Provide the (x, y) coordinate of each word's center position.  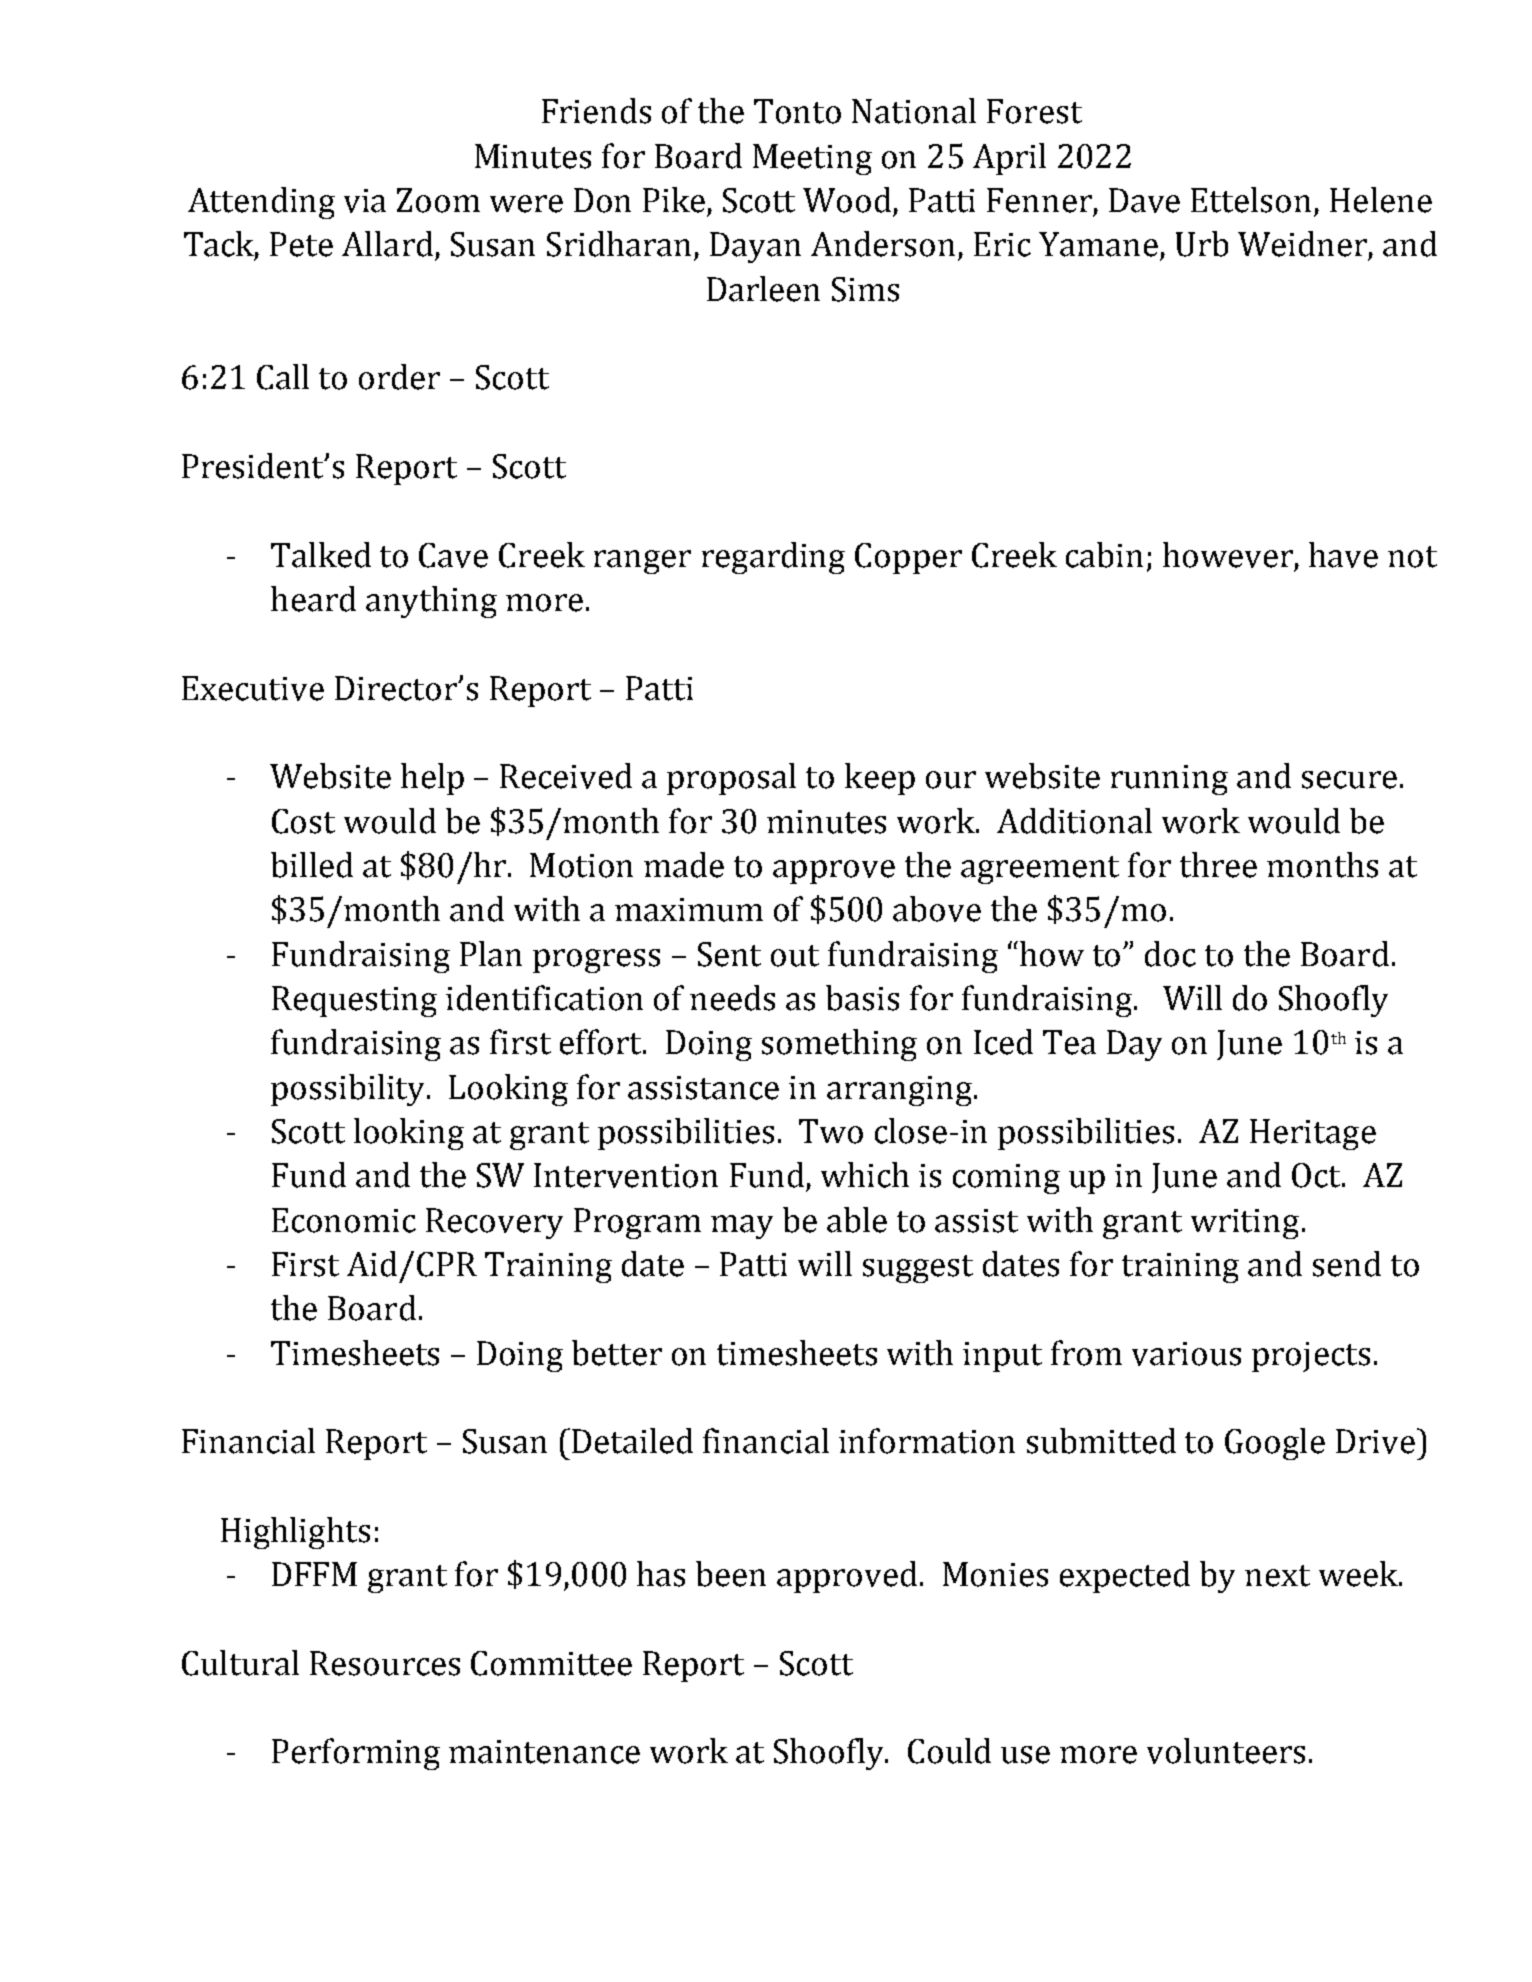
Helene (1381, 200)
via (365, 201)
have (1343, 555)
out (795, 956)
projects (1311, 1357)
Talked (321, 555)
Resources (385, 1663)
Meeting (812, 159)
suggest (918, 1269)
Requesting (354, 1001)
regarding (773, 558)
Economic (344, 1220)
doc (1170, 954)
